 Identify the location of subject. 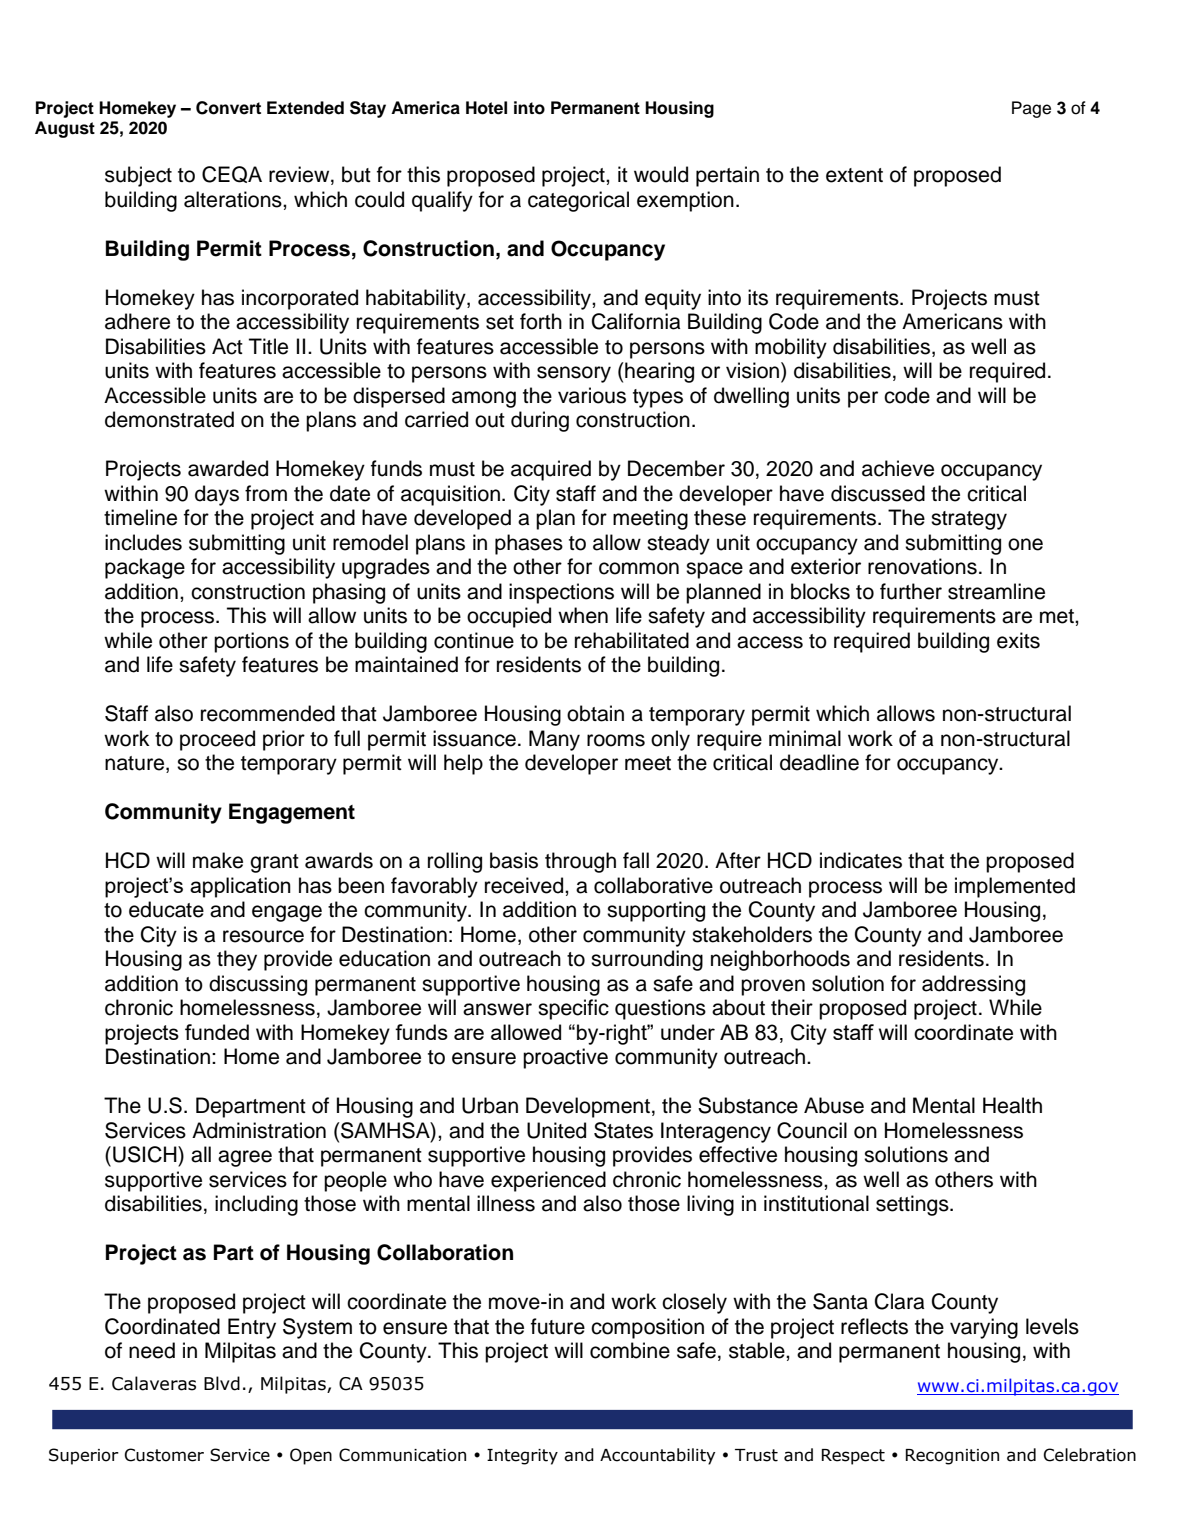
(138, 176).
